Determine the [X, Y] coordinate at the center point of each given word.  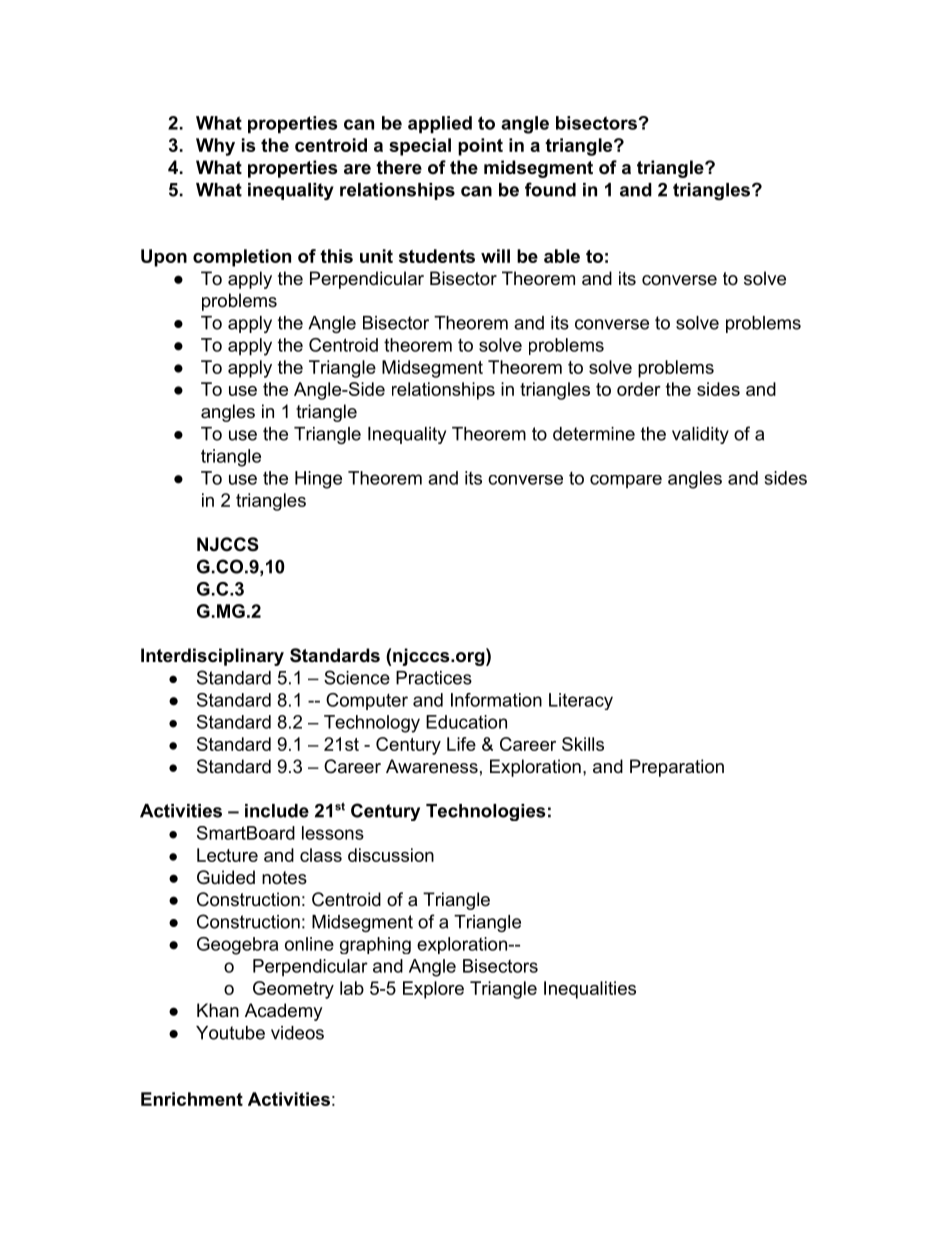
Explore [433, 990]
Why [215, 147]
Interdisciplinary [212, 657]
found [550, 189]
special [420, 147]
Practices [434, 678]
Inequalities [590, 990]
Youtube [230, 1033]
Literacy [581, 701]
